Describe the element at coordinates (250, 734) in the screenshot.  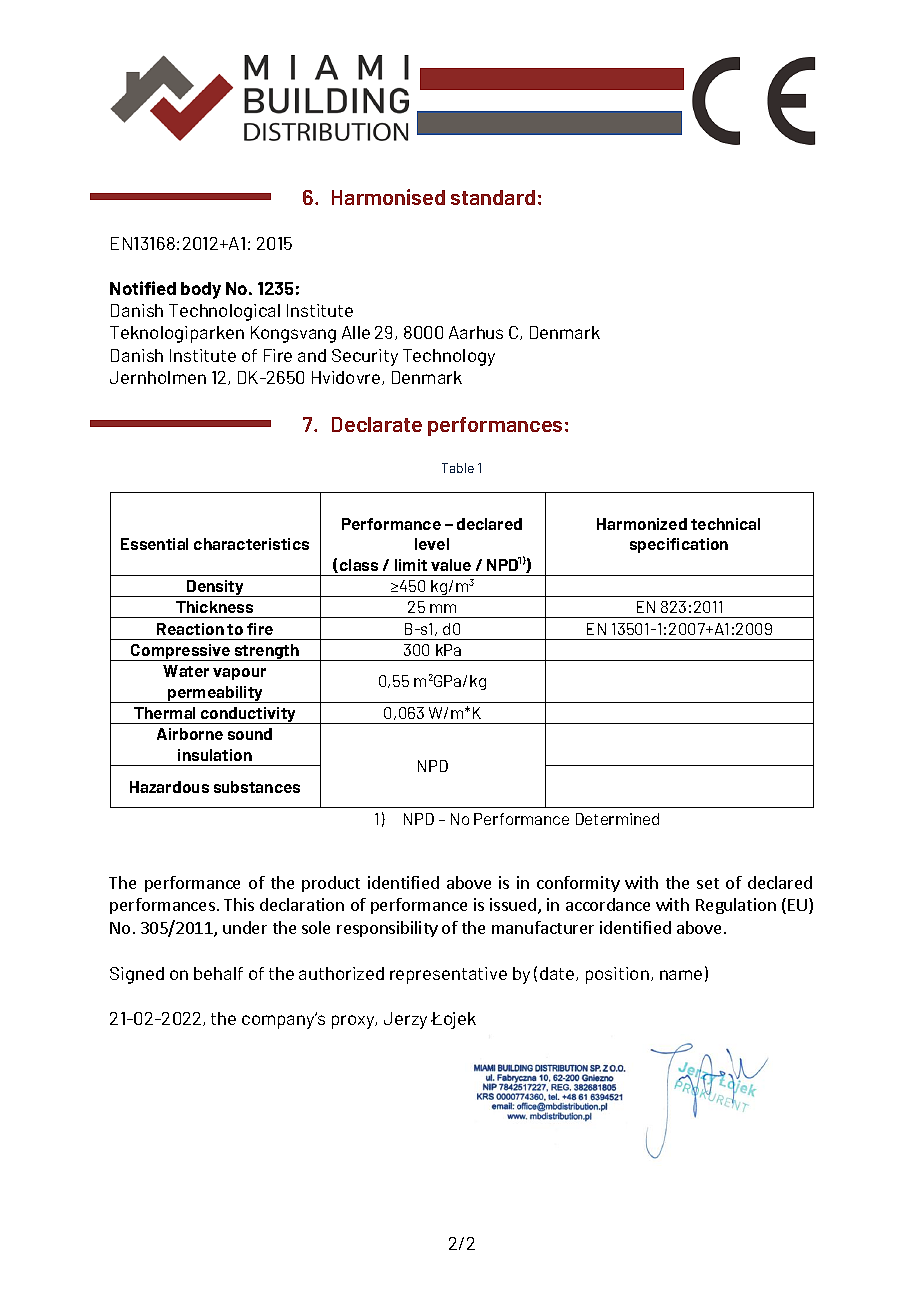
I see `sound` at that location.
